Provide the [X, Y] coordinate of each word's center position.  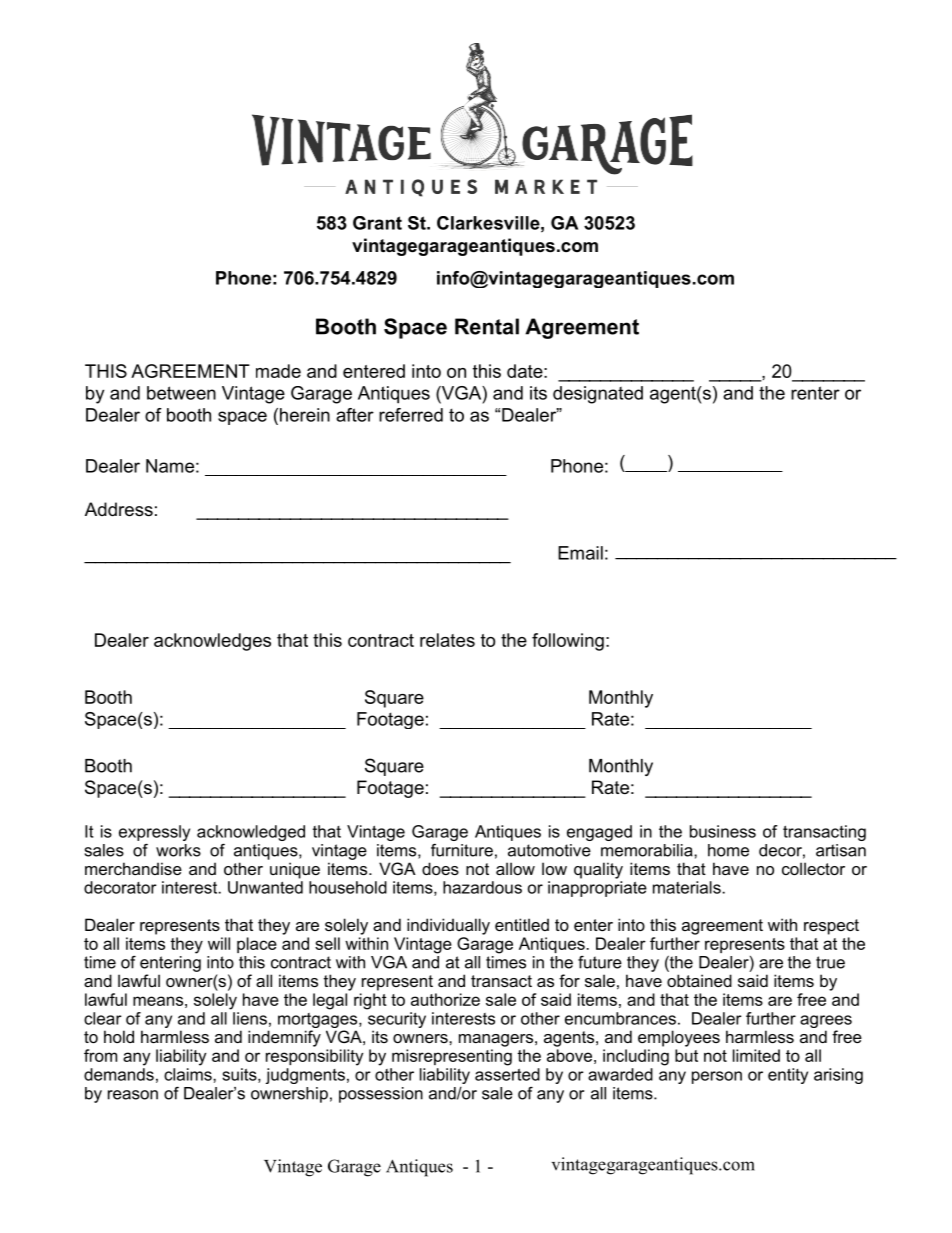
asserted [507, 1074]
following [568, 642]
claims [189, 1074]
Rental [487, 326]
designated [598, 395]
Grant [377, 223]
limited [756, 1055]
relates [447, 640]
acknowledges [212, 642]
